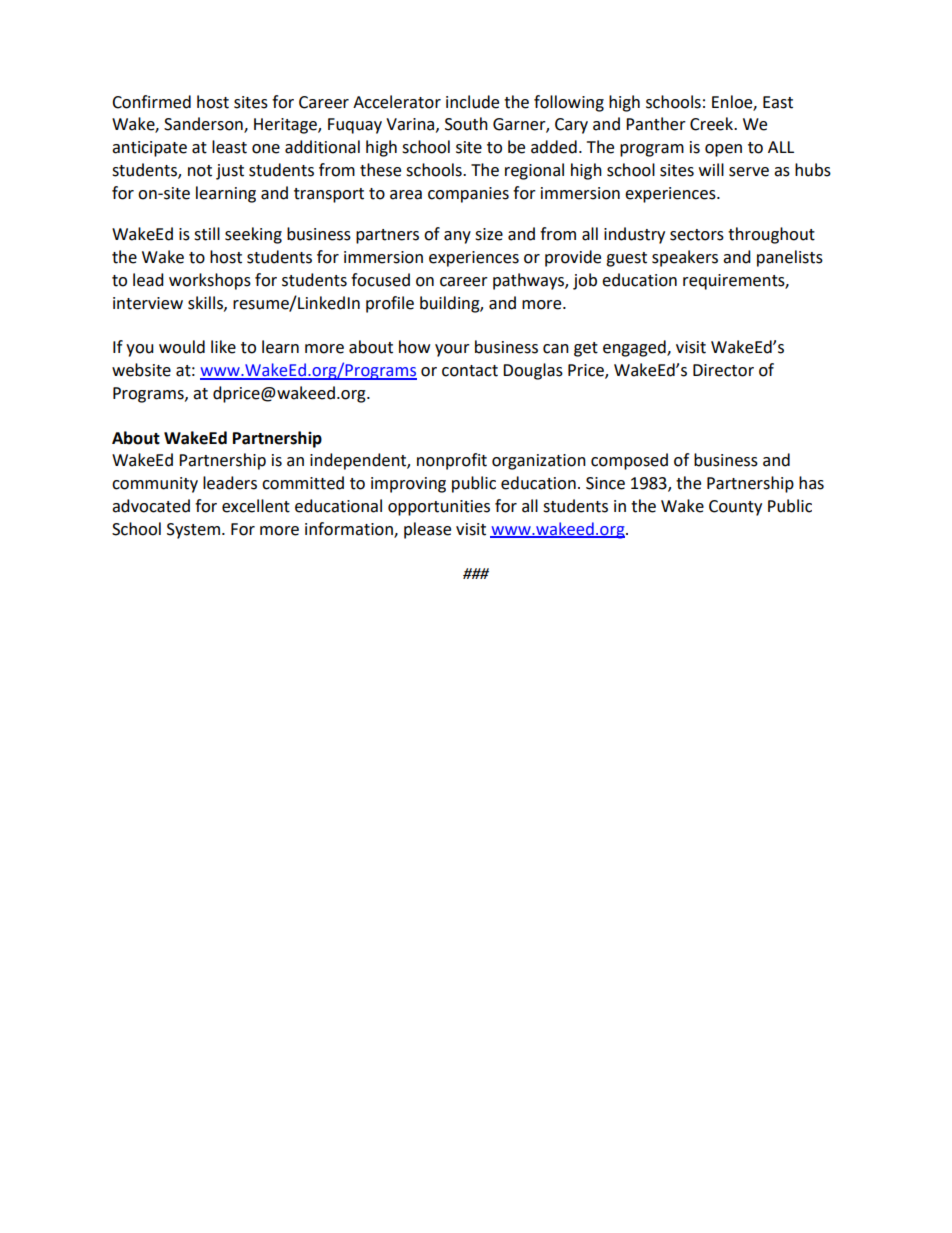  Describe the element at coordinates (713, 124) in the image. I see `Creek` at that location.
